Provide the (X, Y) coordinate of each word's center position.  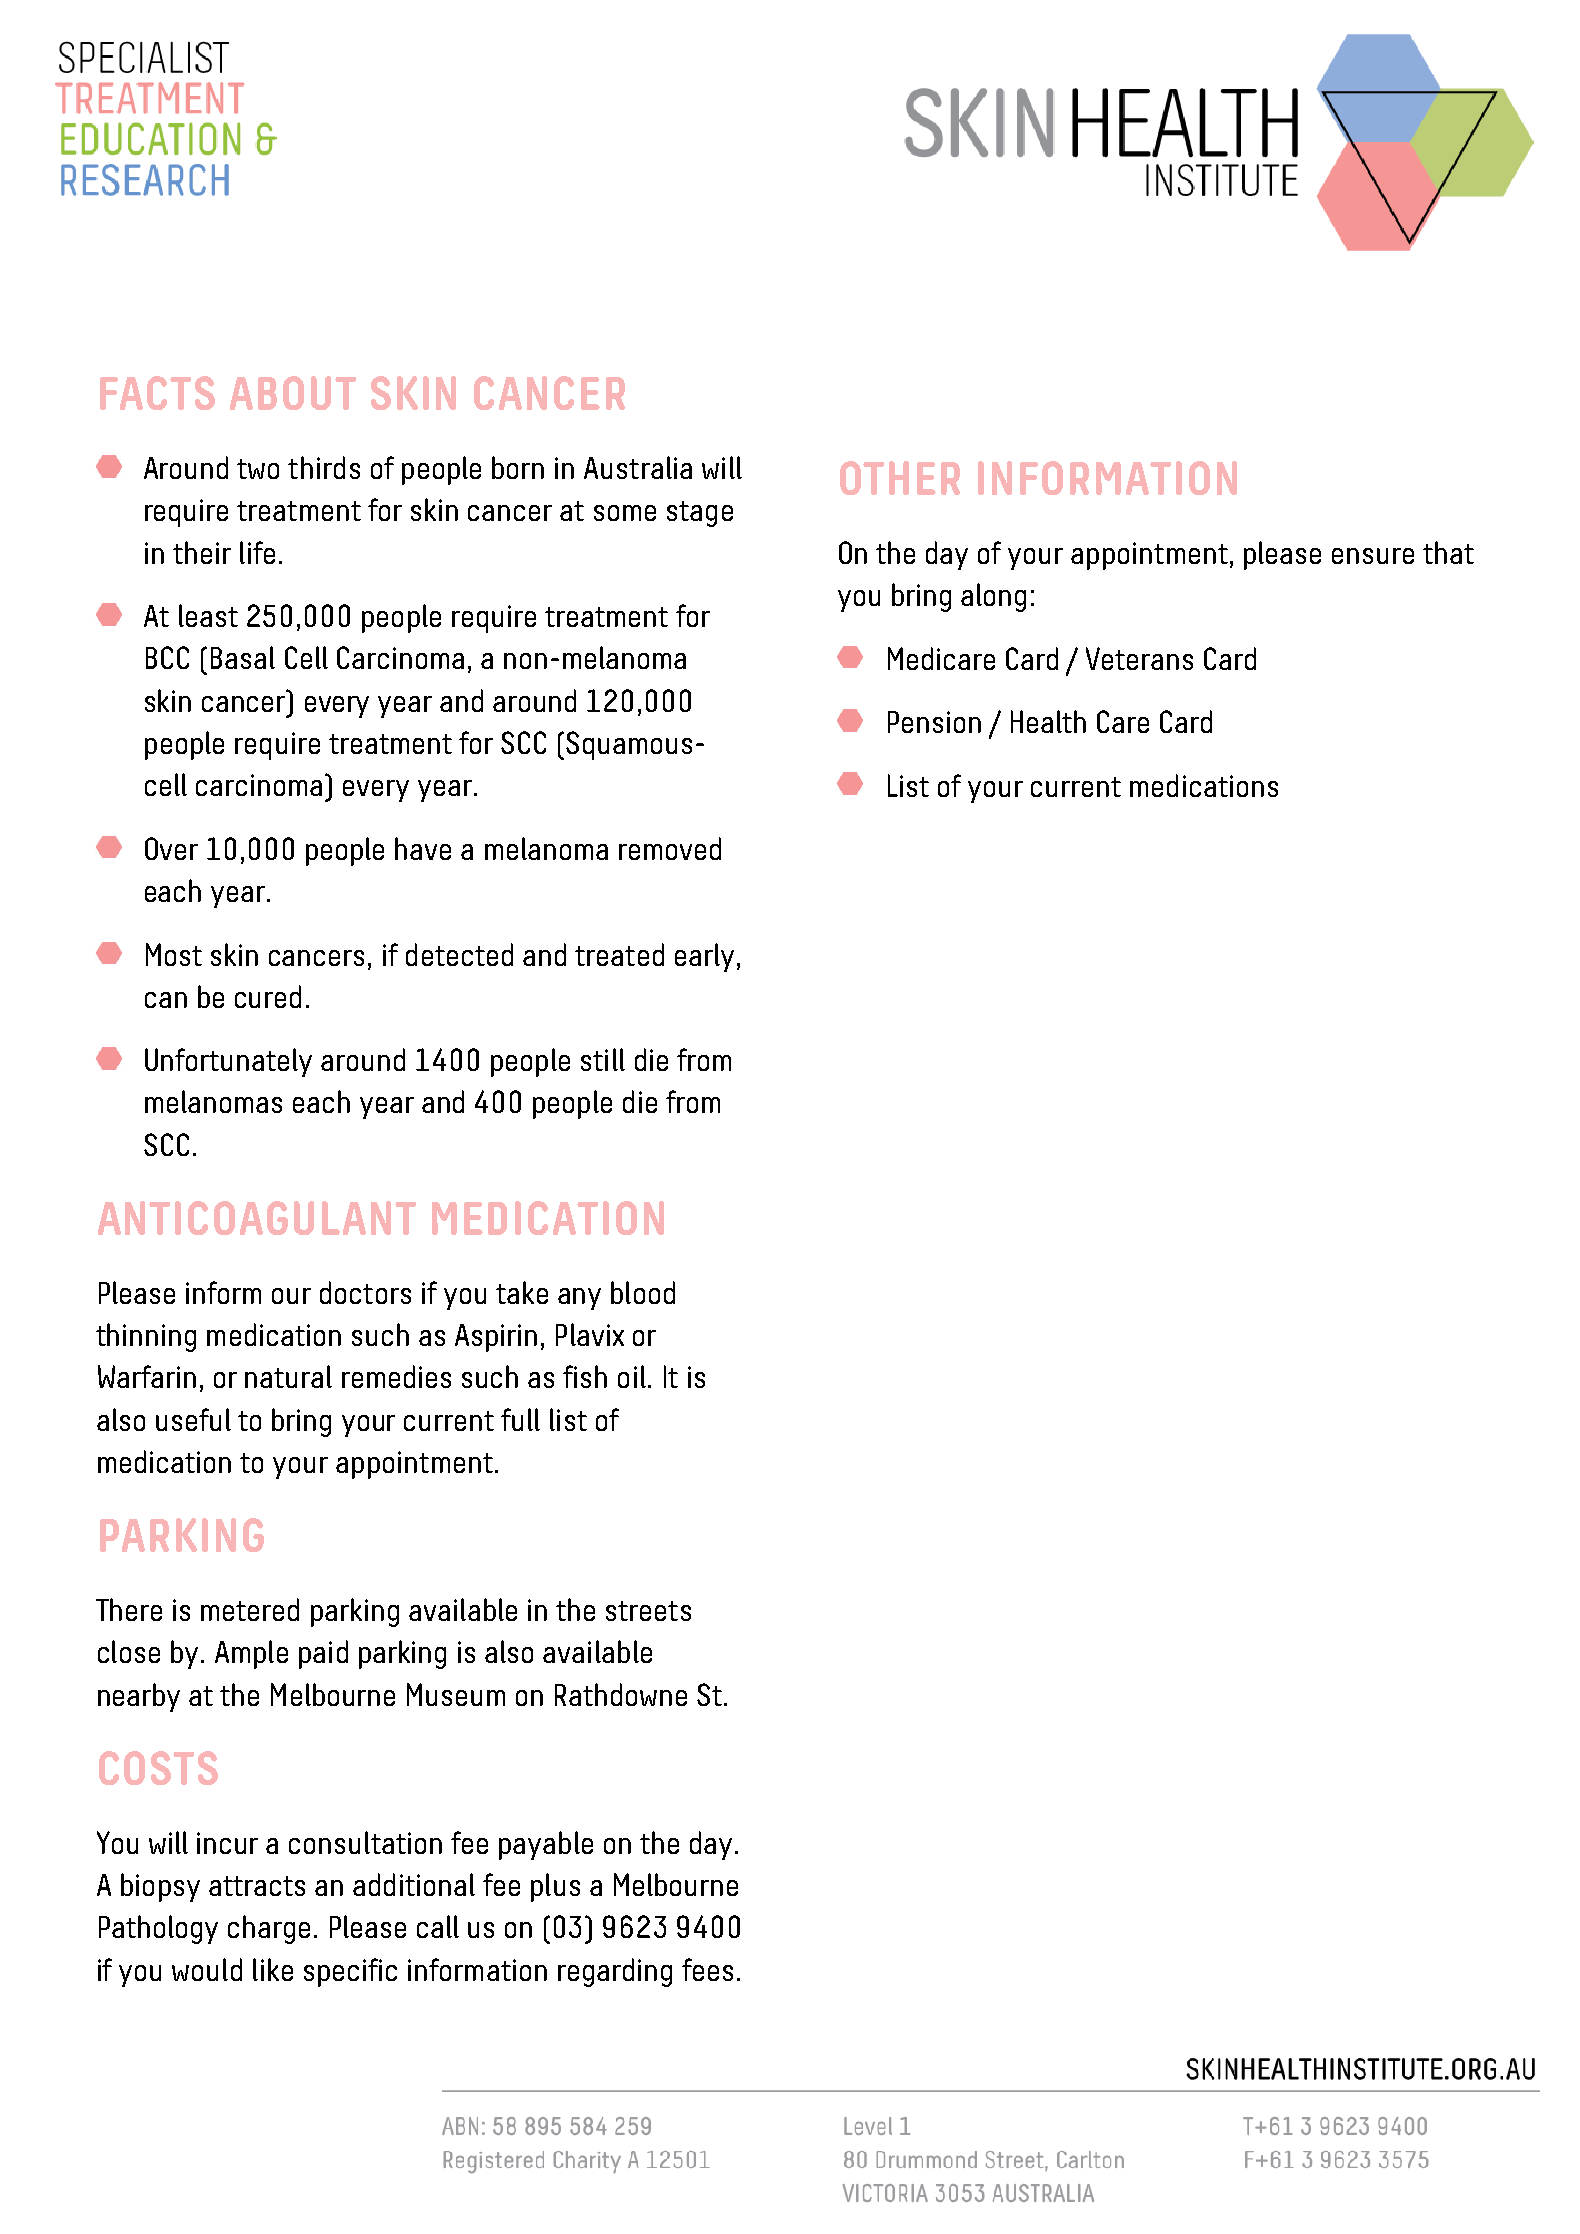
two (258, 469)
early (704, 957)
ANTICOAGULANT (257, 1218)
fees (707, 1969)
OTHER (900, 478)
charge (269, 1929)
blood (643, 1292)
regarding (615, 1972)
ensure (1373, 556)
